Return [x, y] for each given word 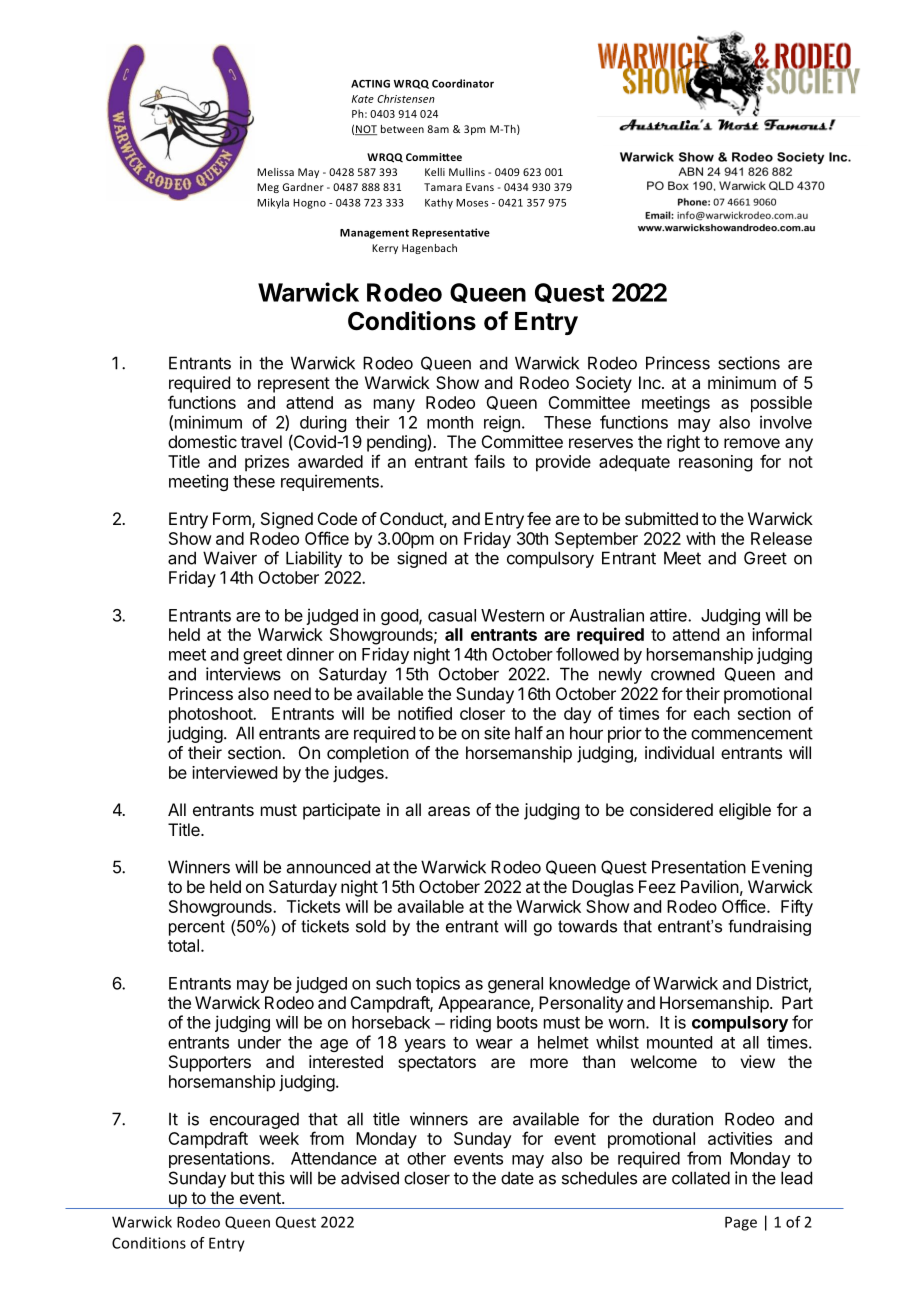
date [517, 1178]
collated [701, 1178]
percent [197, 928]
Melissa [275, 172]
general [515, 985]
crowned [682, 674]
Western [512, 615]
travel [261, 441]
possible [781, 404]
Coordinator [463, 83]
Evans [480, 187]
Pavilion [710, 886]
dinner [310, 654]
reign [502, 423]
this [271, 1178]
